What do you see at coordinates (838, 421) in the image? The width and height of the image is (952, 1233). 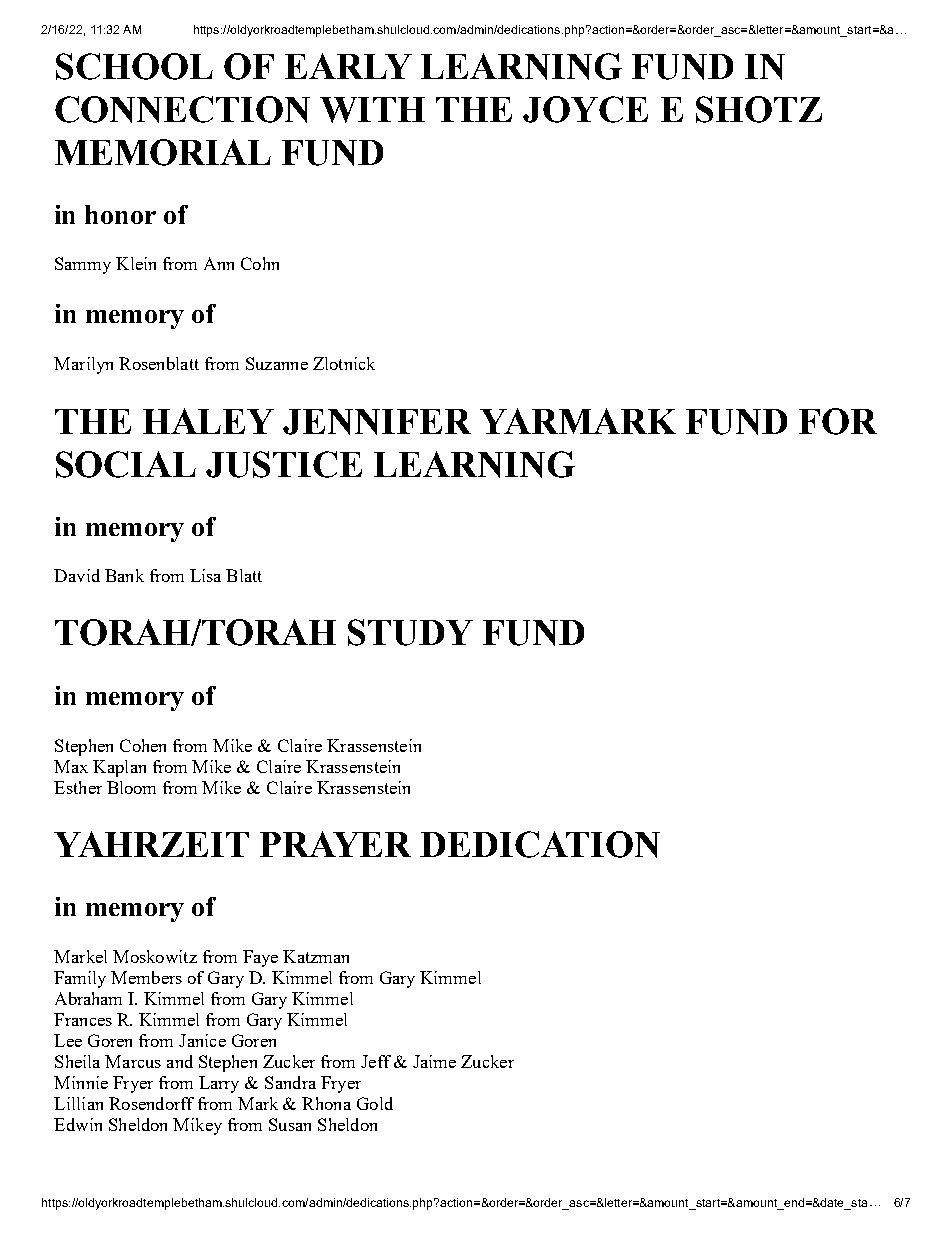 I see `FOR` at bounding box center [838, 421].
